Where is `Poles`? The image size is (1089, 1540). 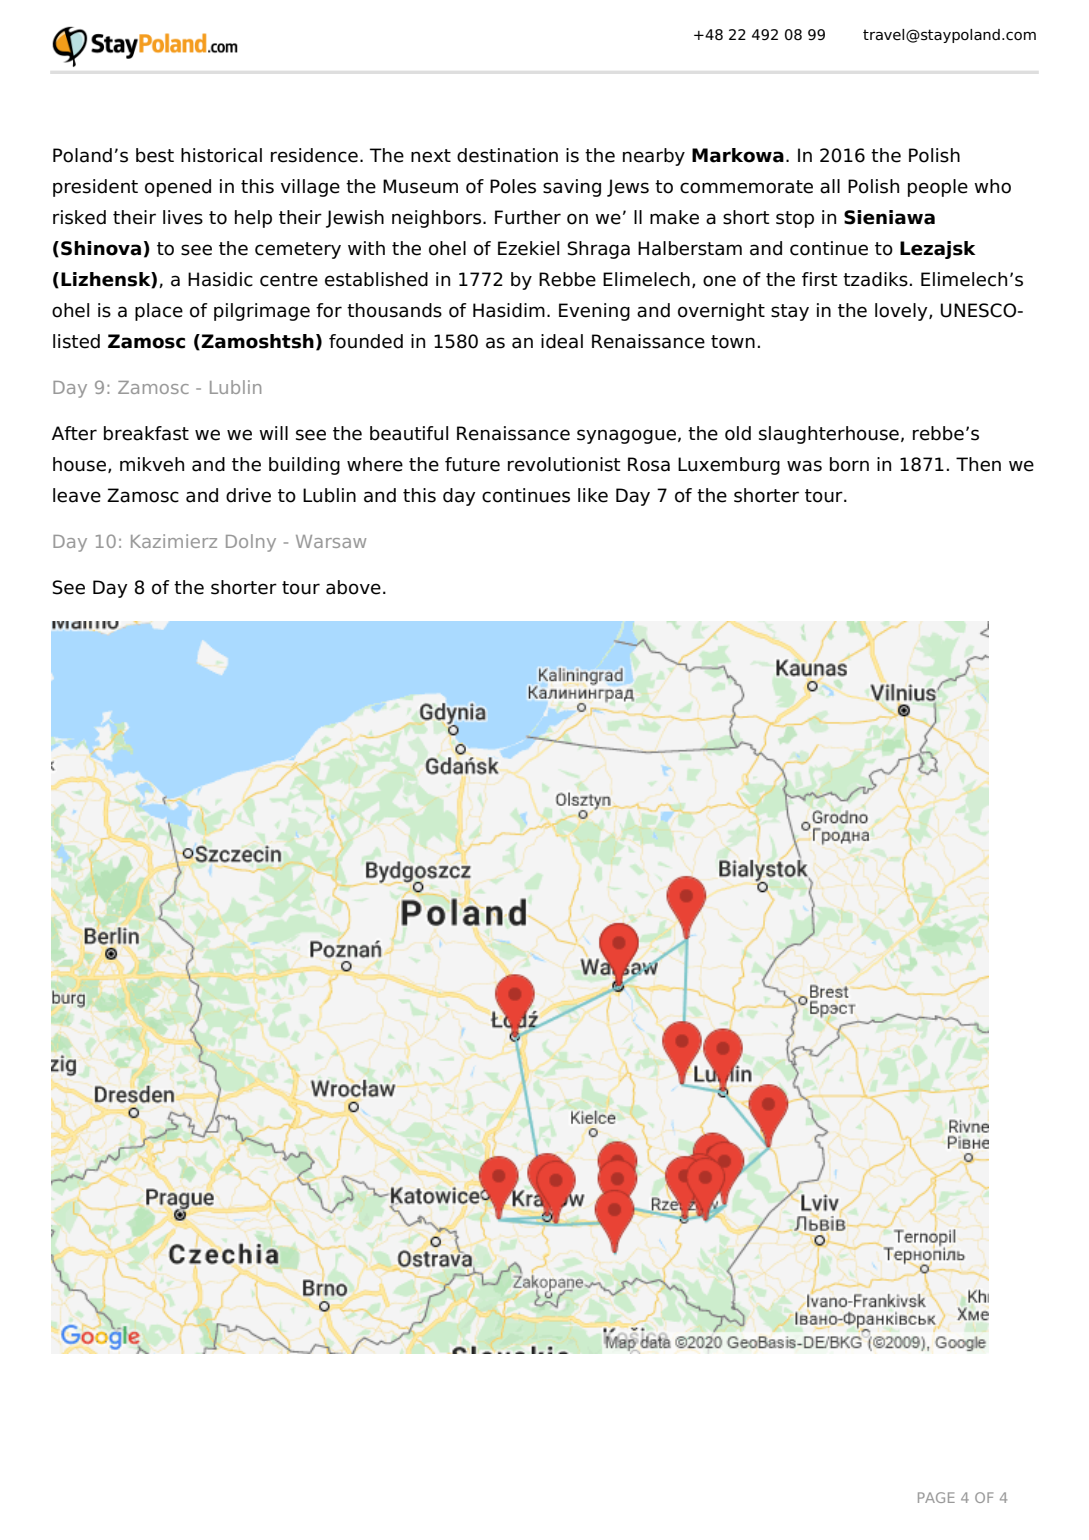 Poles is located at coordinates (513, 186).
